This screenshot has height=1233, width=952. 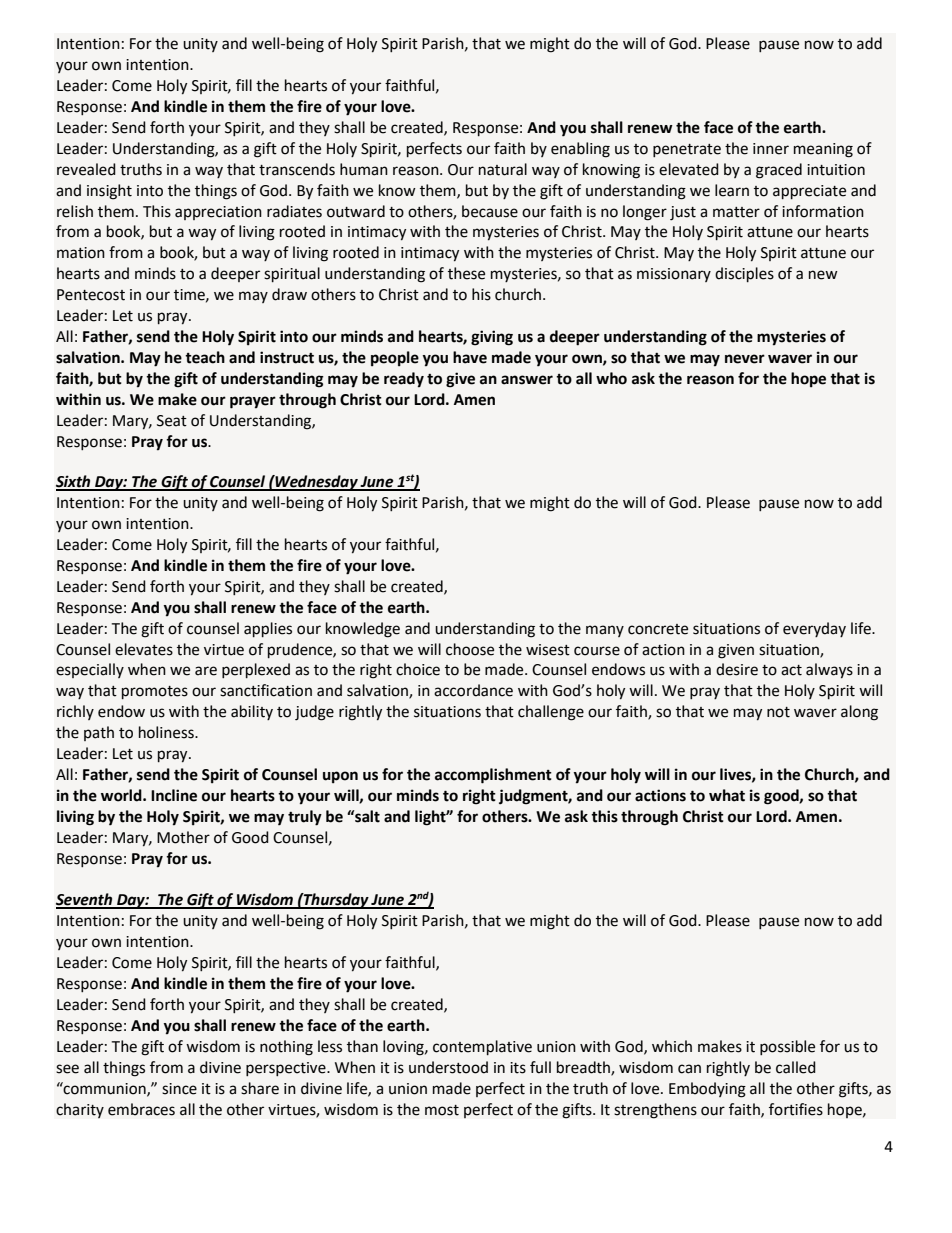 What do you see at coordinates (814, 629) in the screenshot?
I see `everyday` at bounding box center [814, 629].
